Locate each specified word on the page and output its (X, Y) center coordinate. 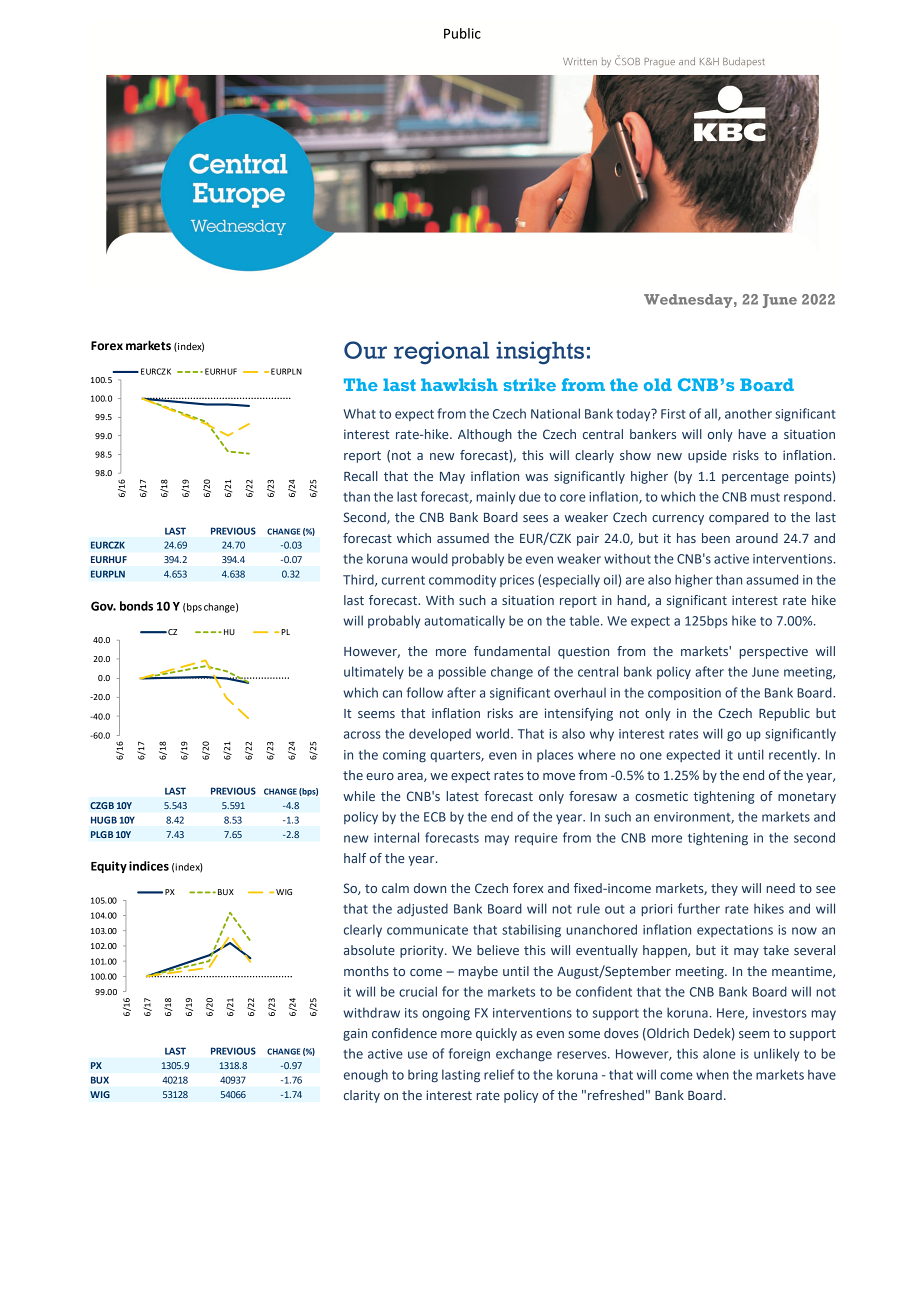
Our (365, 350)
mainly (495, 497)
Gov (103, 606)
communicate (427, 930)
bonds (136, 606)
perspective (773, 652)
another (748, 413)
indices (149, 866)
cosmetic (661, 796)
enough (366, 1076)
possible (462, 672)
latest (462, 796)
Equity (109, 867)
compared (739, 518)
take (776, 950)
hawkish (459, 384)
